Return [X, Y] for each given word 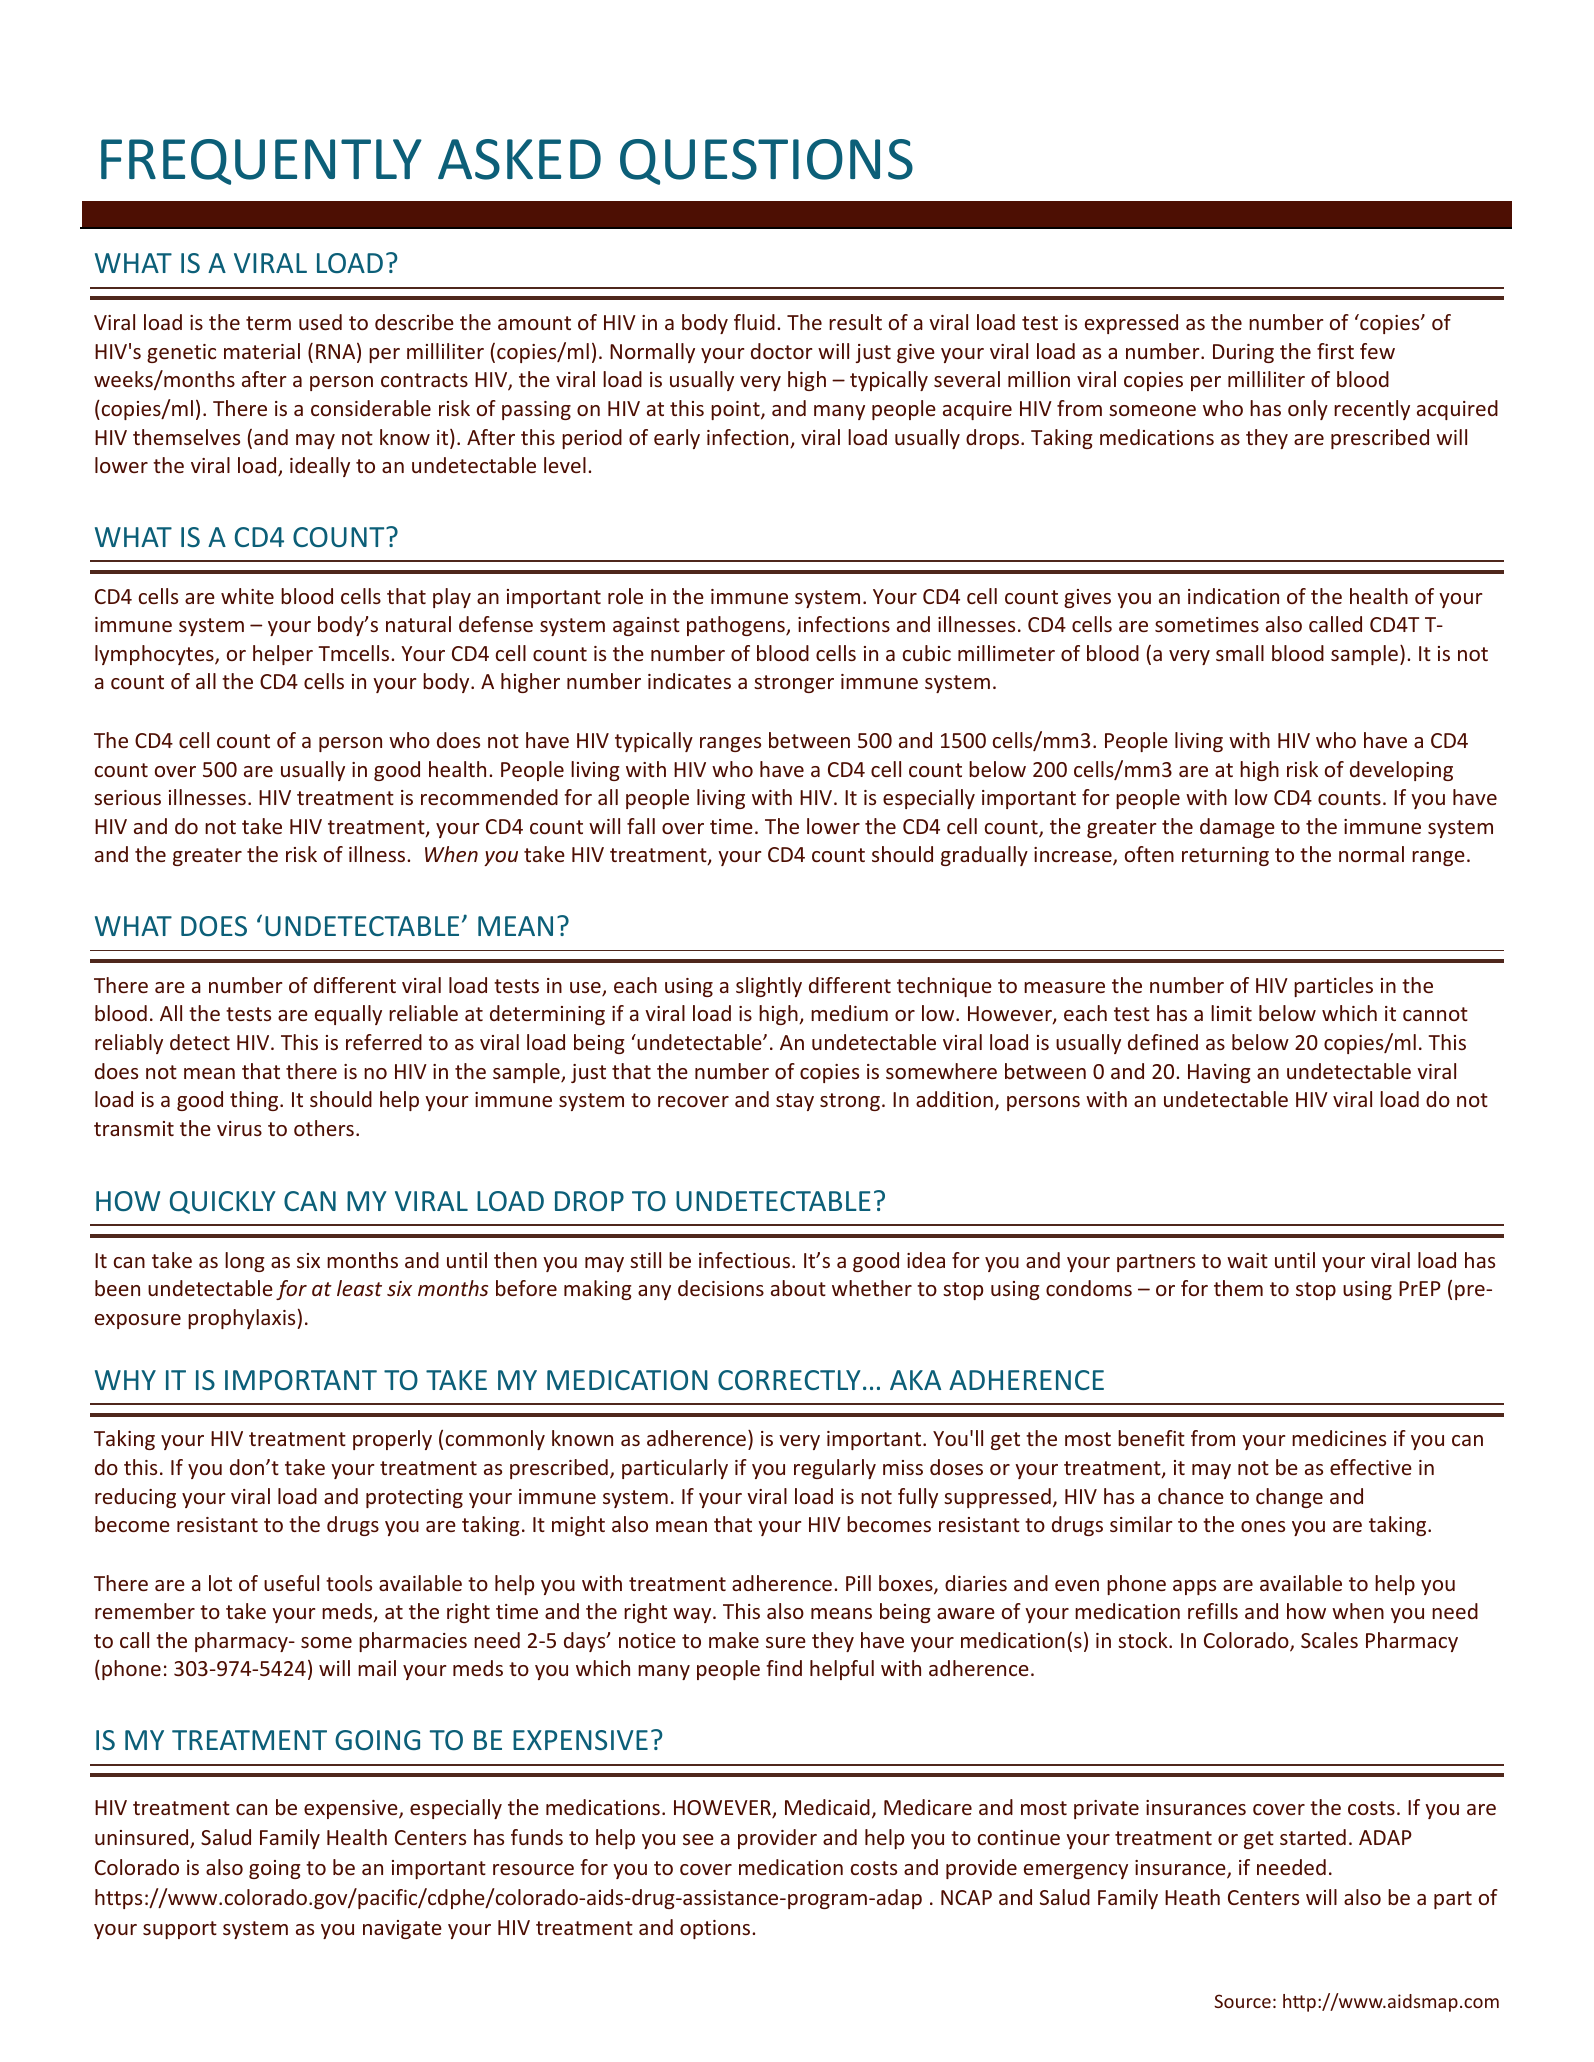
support [180, 1930]
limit [1231, 1013]
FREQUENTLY [261, 162]
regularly [835, 1469]
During [1243, 353]
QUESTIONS [766, 162]
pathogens [737, 626]
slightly [769, 987]
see [698, 1839]
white [247, 596]
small [1240, 653]
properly [392, 1440]
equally [348, 1015]
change [1289, 1498]
